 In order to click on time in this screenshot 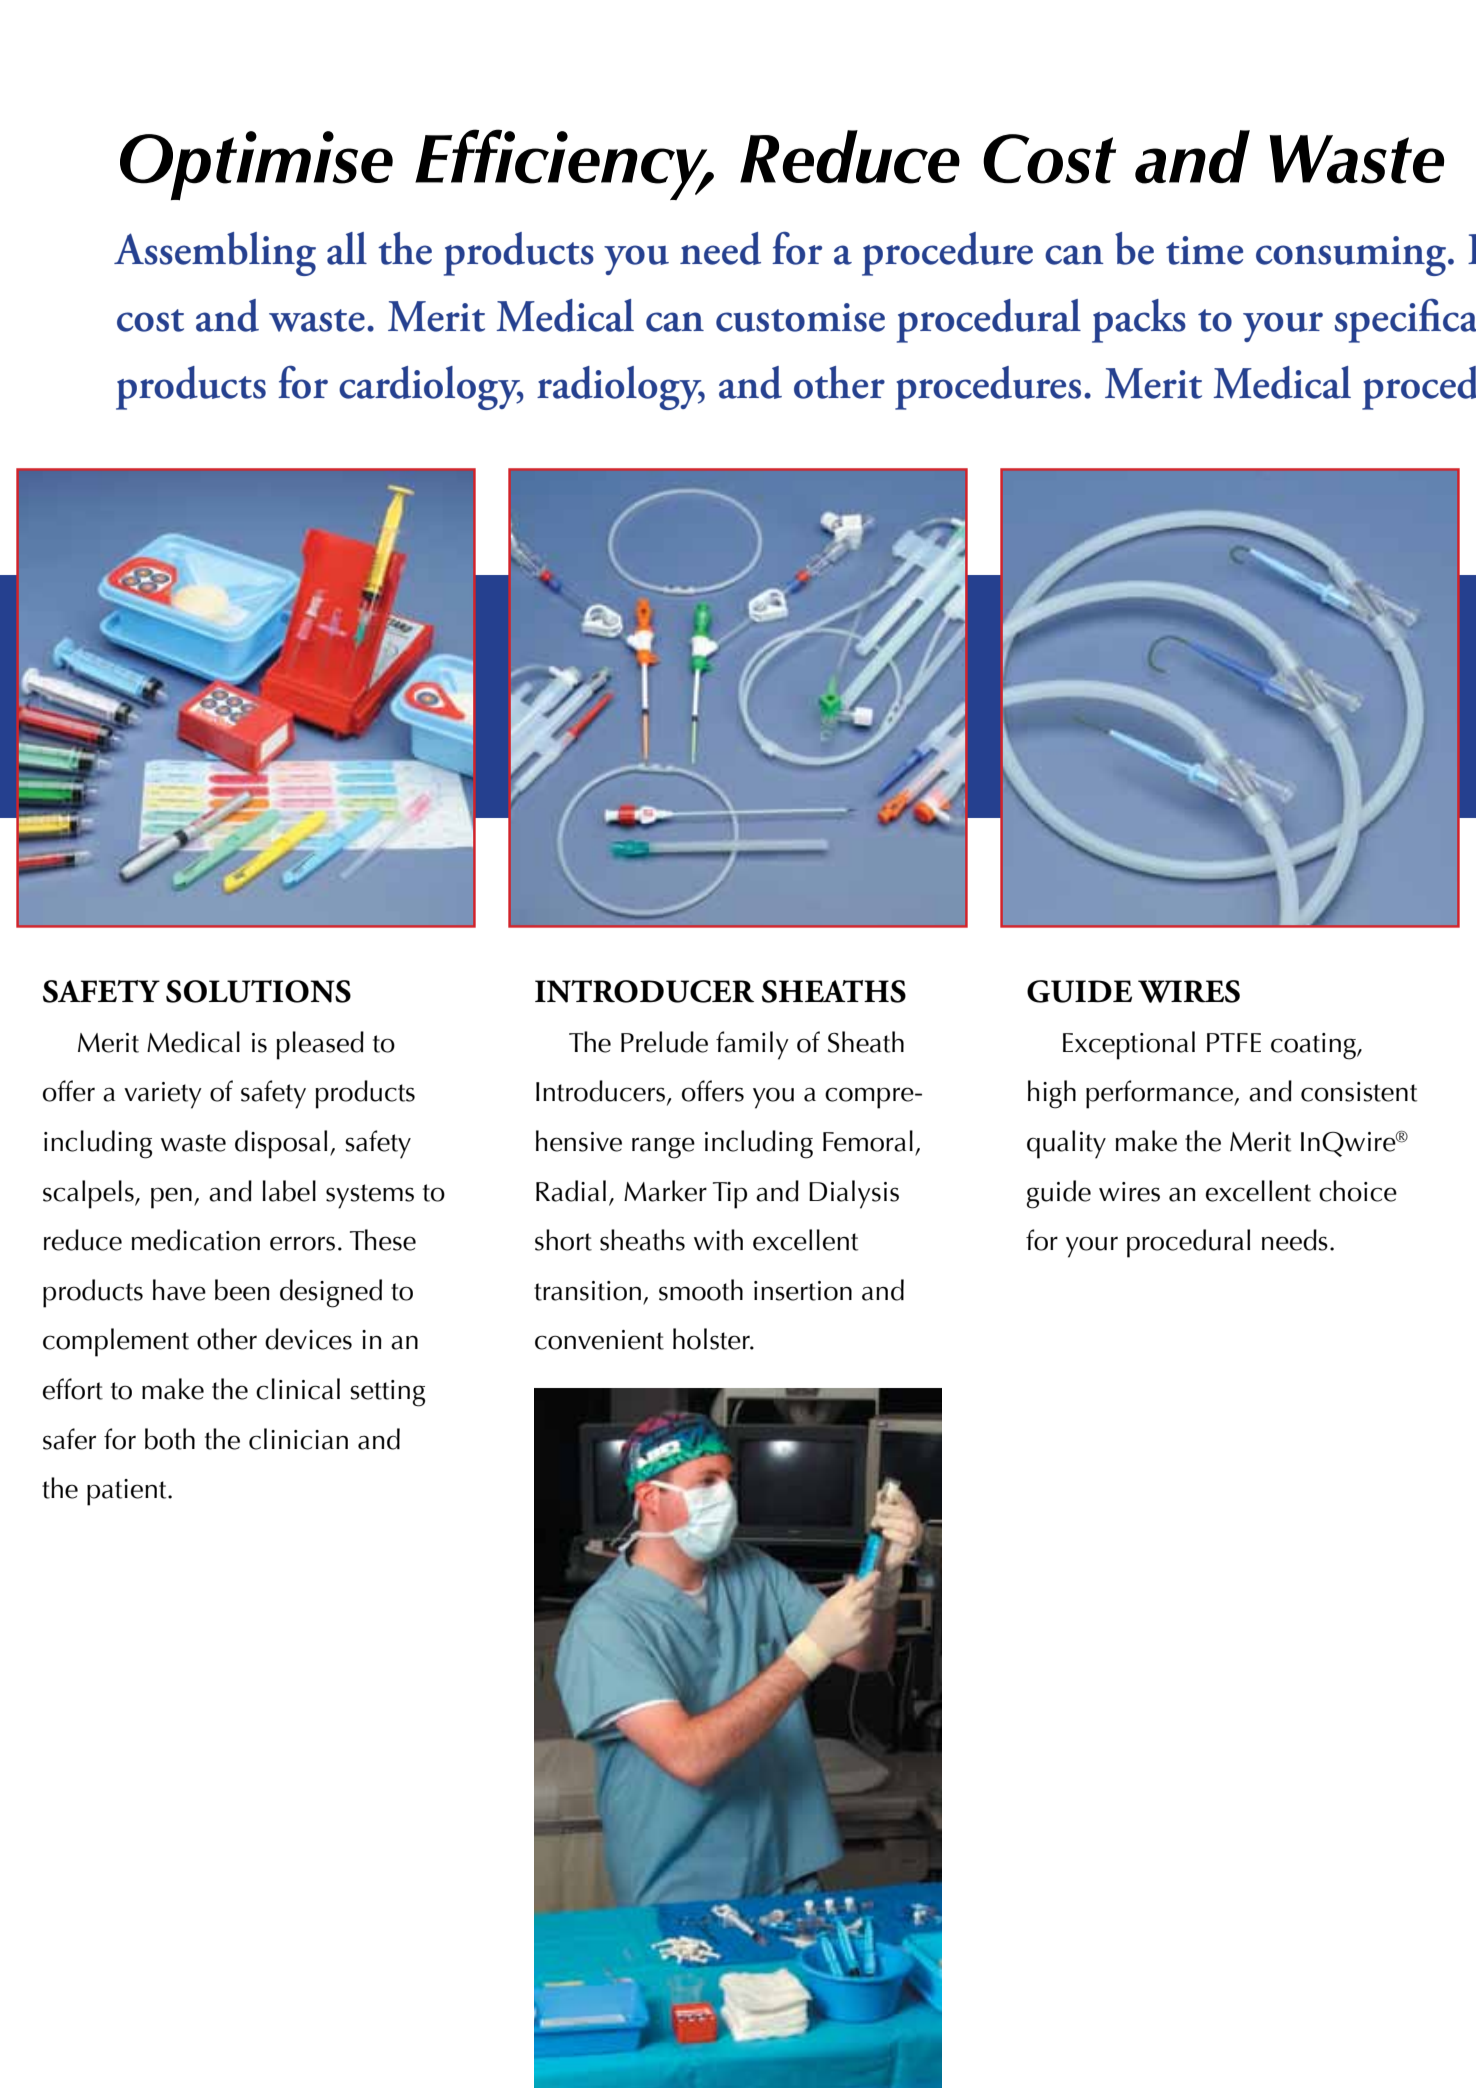, I will do `click(1204, 250)`.
